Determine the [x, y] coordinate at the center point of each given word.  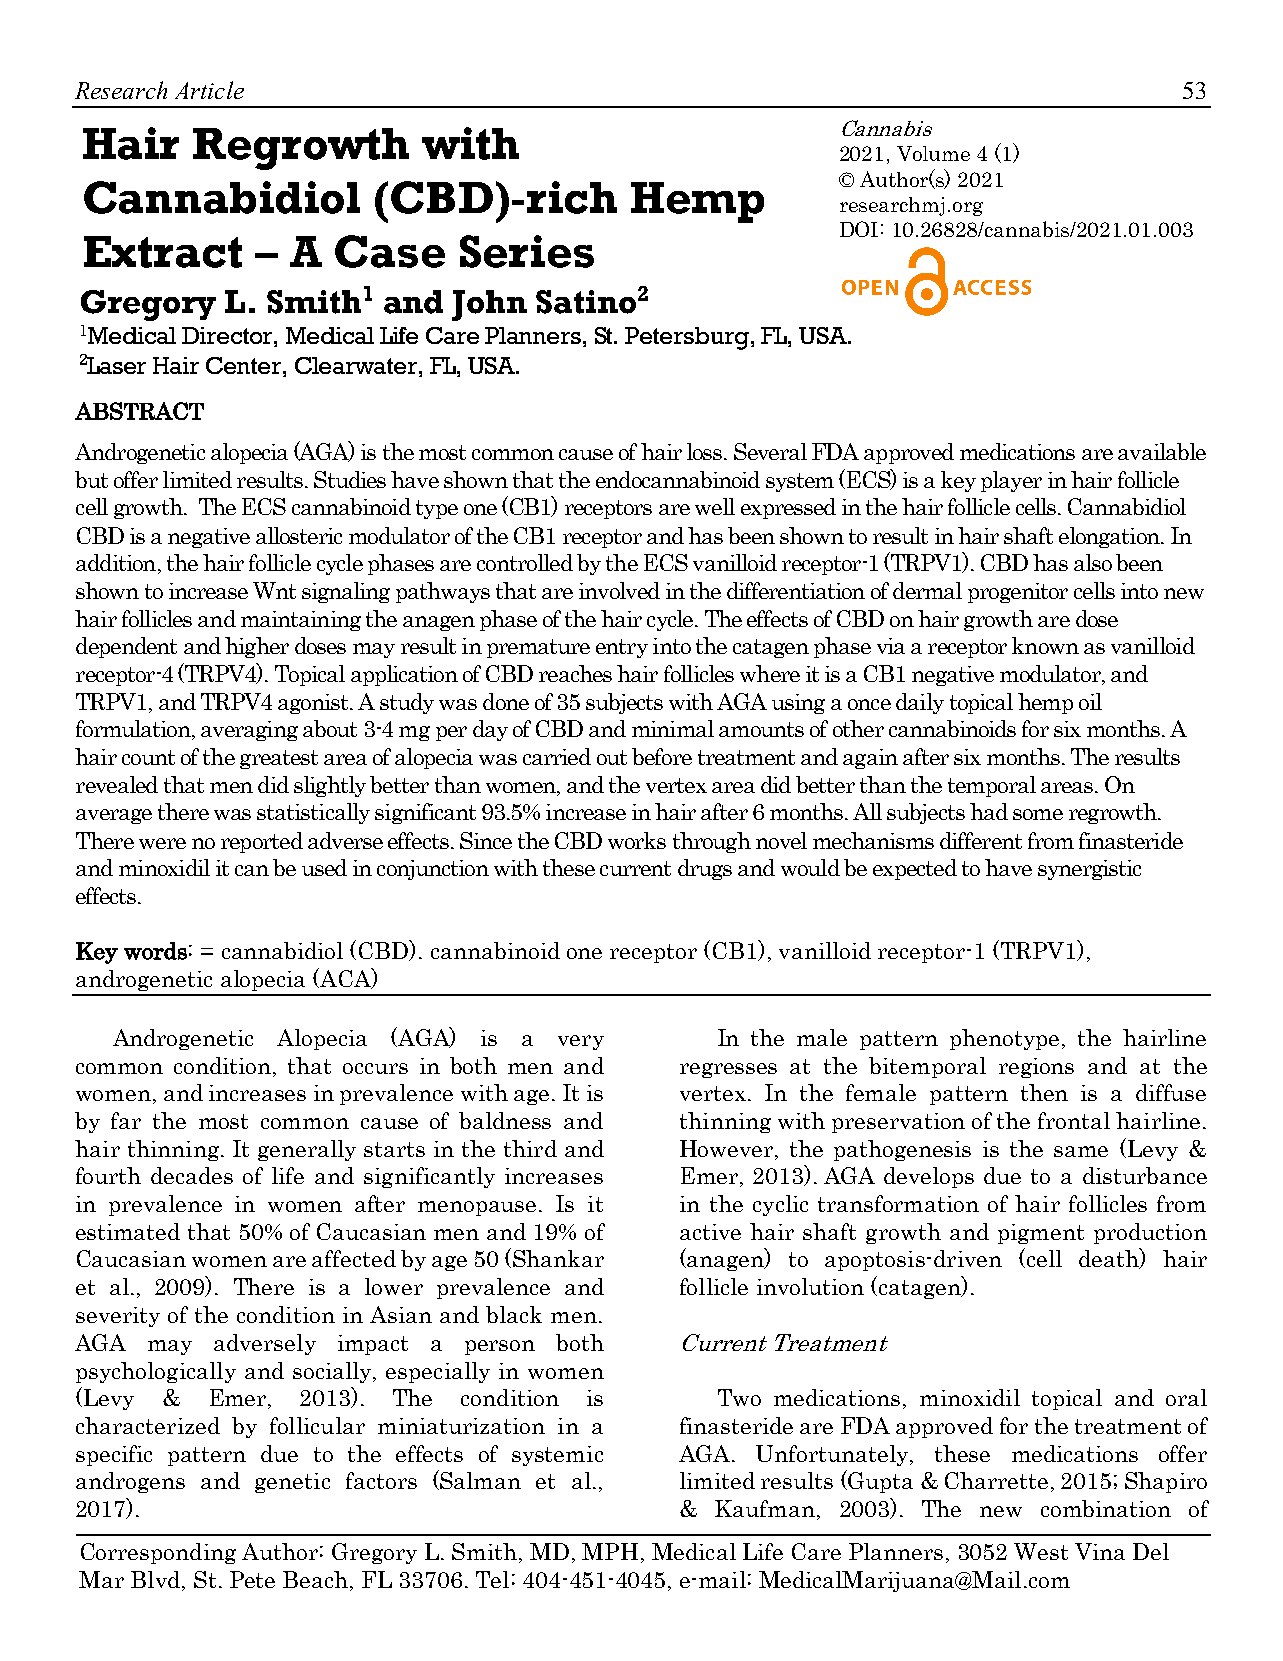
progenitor [1018, 593]
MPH [610, 1551]
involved [619, 590]
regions [1036, 1068]
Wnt [274, 590]
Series [527, 251]
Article [209, 90]
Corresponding [158, 1553]
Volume [933, 153]
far [126, 1120]
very [581, 1042]
